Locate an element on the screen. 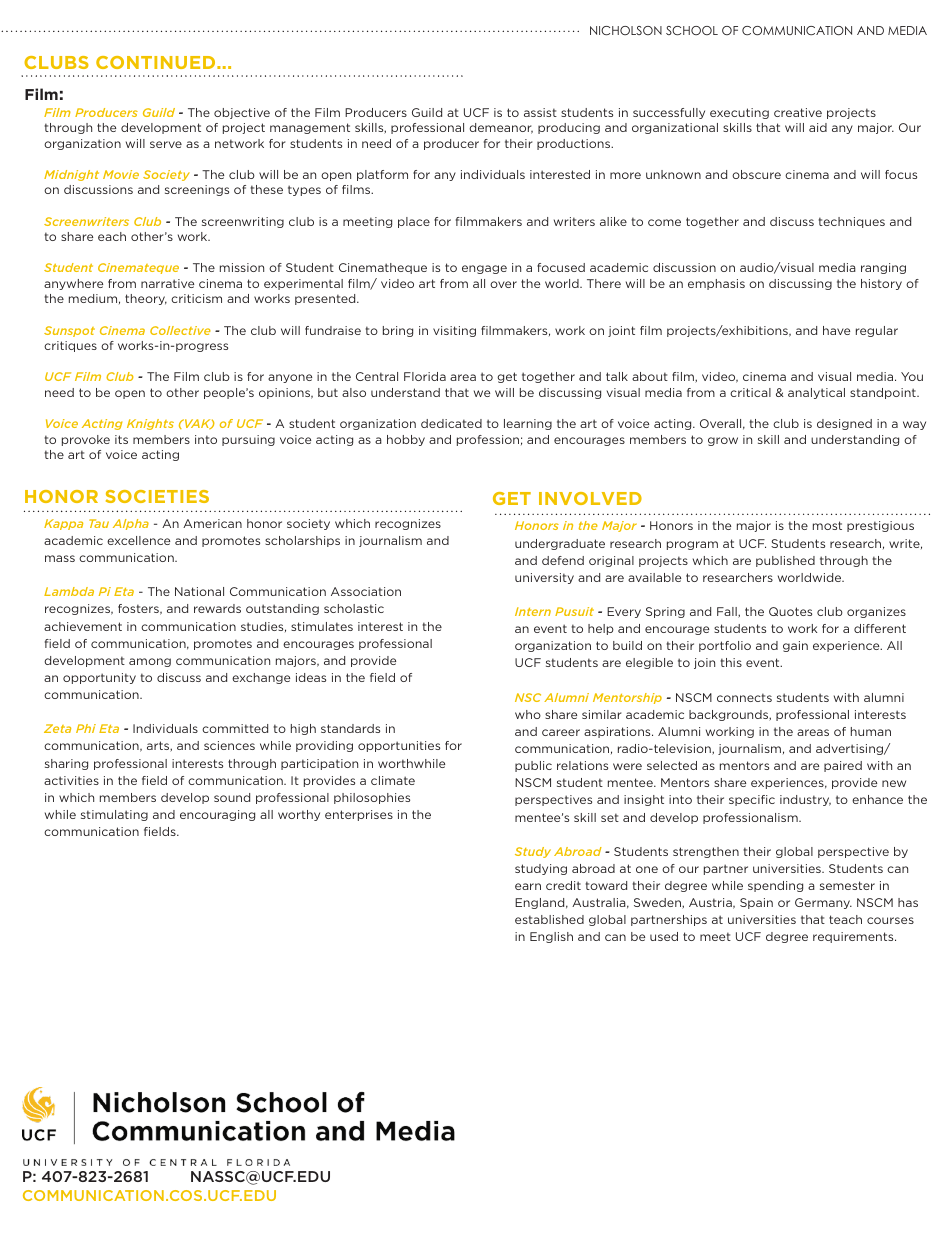 This screenshot has width=952, height=1233. INVOLVED is located at coordinates (590, 498).
